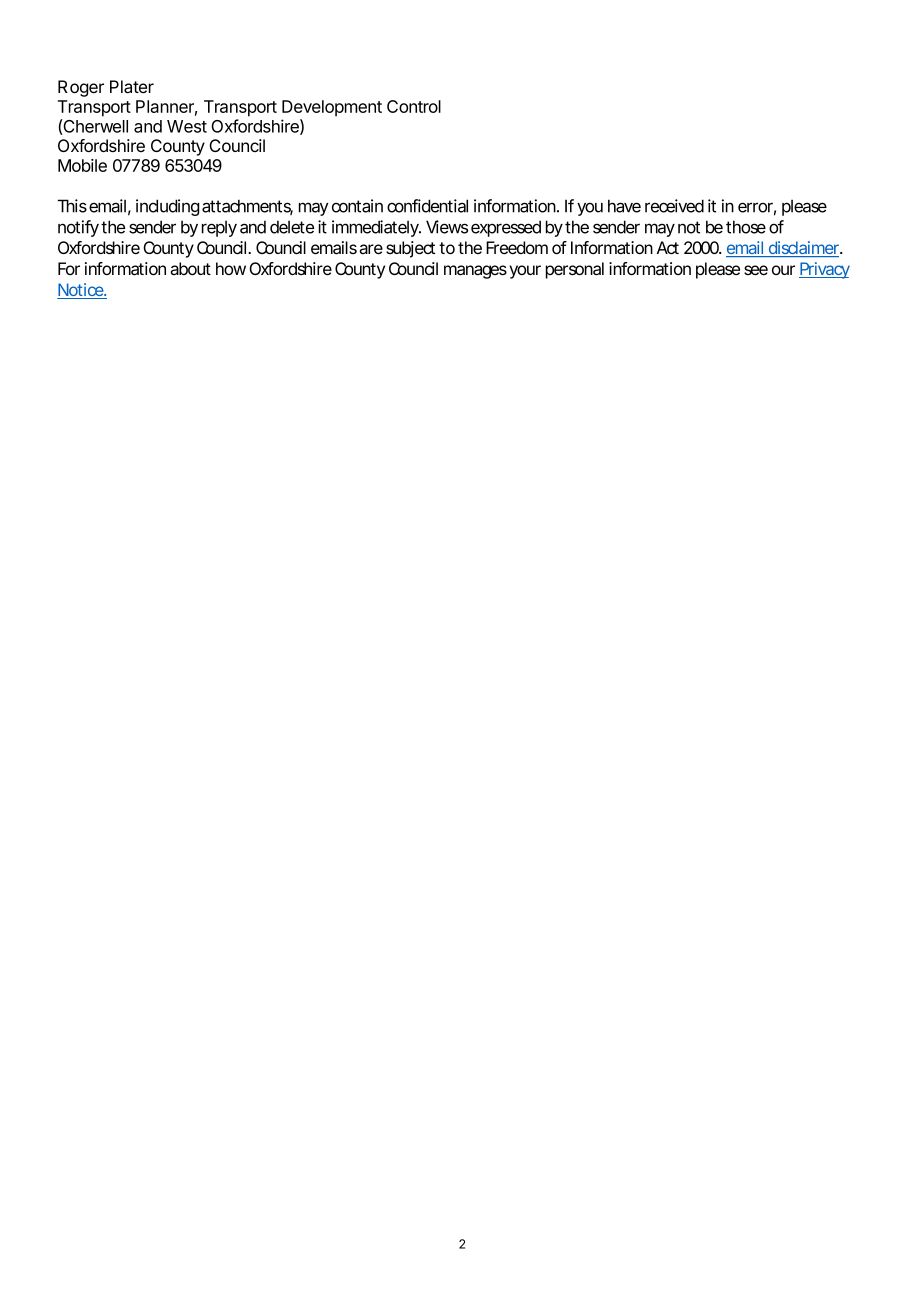 The width and height of the screenshot is (924, 1308). I want to click on West, so click(187, 126).
